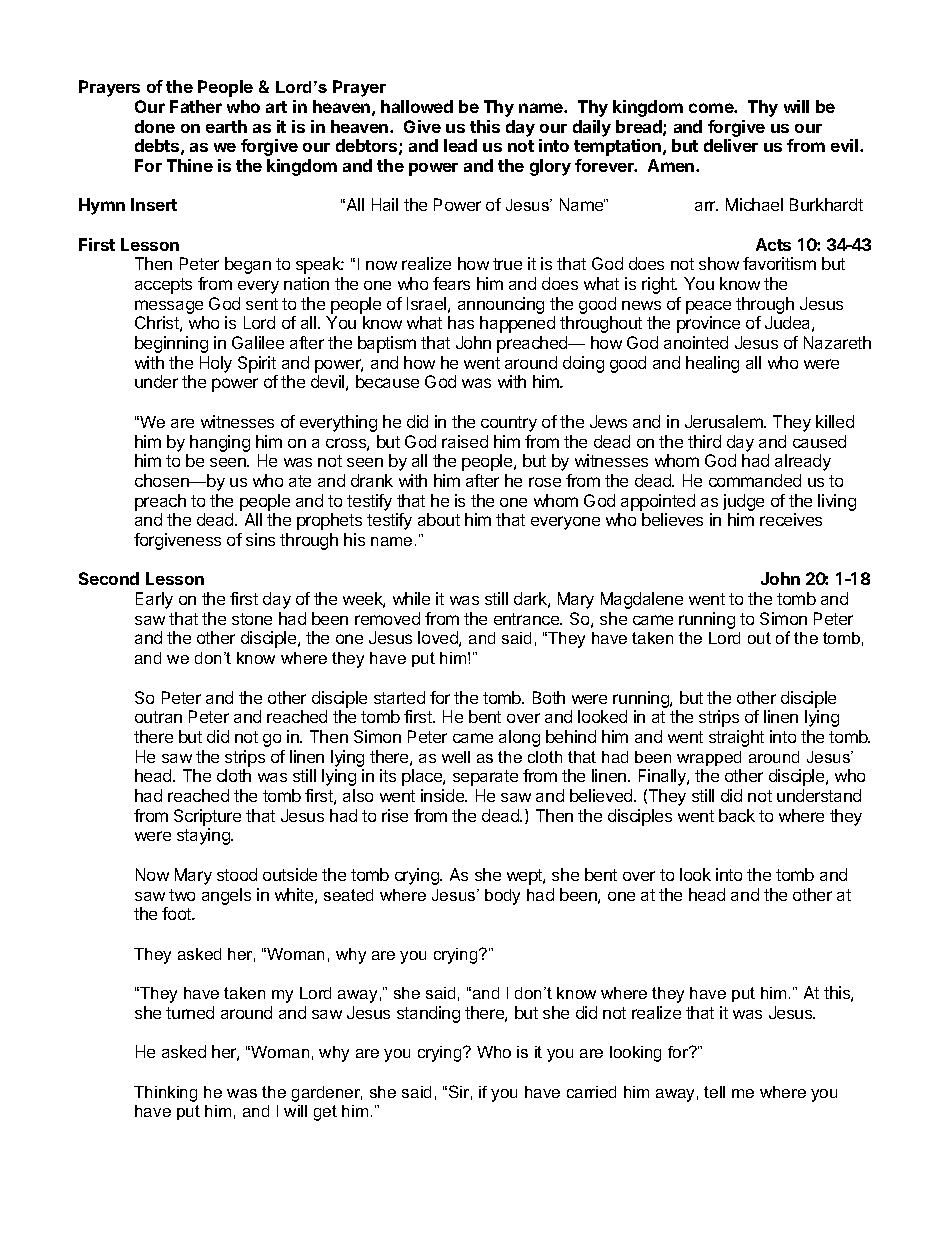 The height and width of the screenshot is (1233, 952). What do you see at coordinates (260, 539) in the screenshot?
I see `sins` at bounding box center [260, 539].
